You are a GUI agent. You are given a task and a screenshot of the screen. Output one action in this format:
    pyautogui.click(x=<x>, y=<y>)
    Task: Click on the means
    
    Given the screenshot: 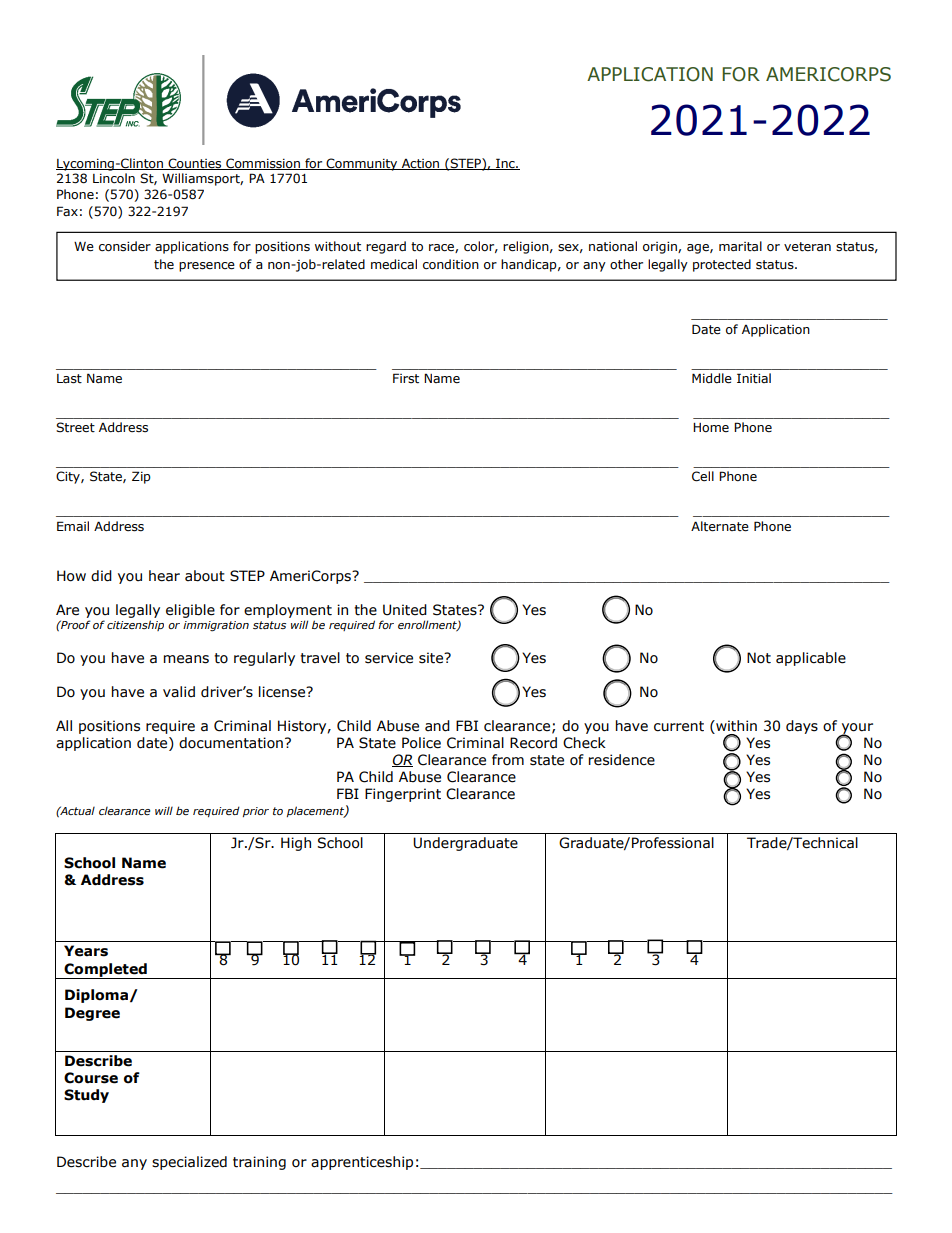 What is the action you would take?
    pyautogui.click(x=186, y=659)
